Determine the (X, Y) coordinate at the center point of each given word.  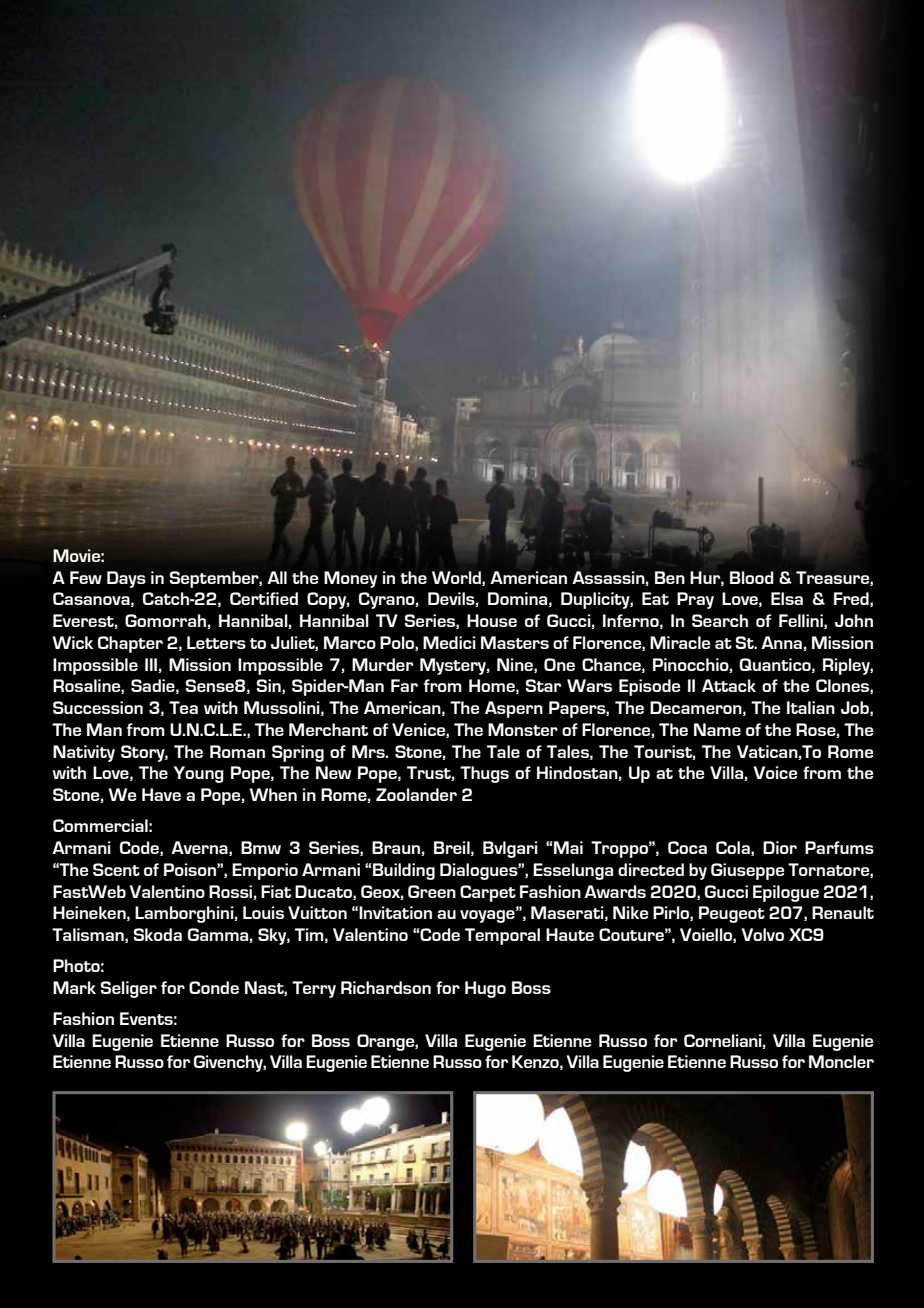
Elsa (787, 598)
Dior (780, 847)
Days (126, 579)
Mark (74, 987)
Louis (263, 912)
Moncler (841, 1061)
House (492, 620)
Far (404, 685)
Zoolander (416, 794)
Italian (811, 707)
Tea (183, 707)
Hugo (485, 989)
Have (161, 794)
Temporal (502, 936)
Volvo (762, 934)
